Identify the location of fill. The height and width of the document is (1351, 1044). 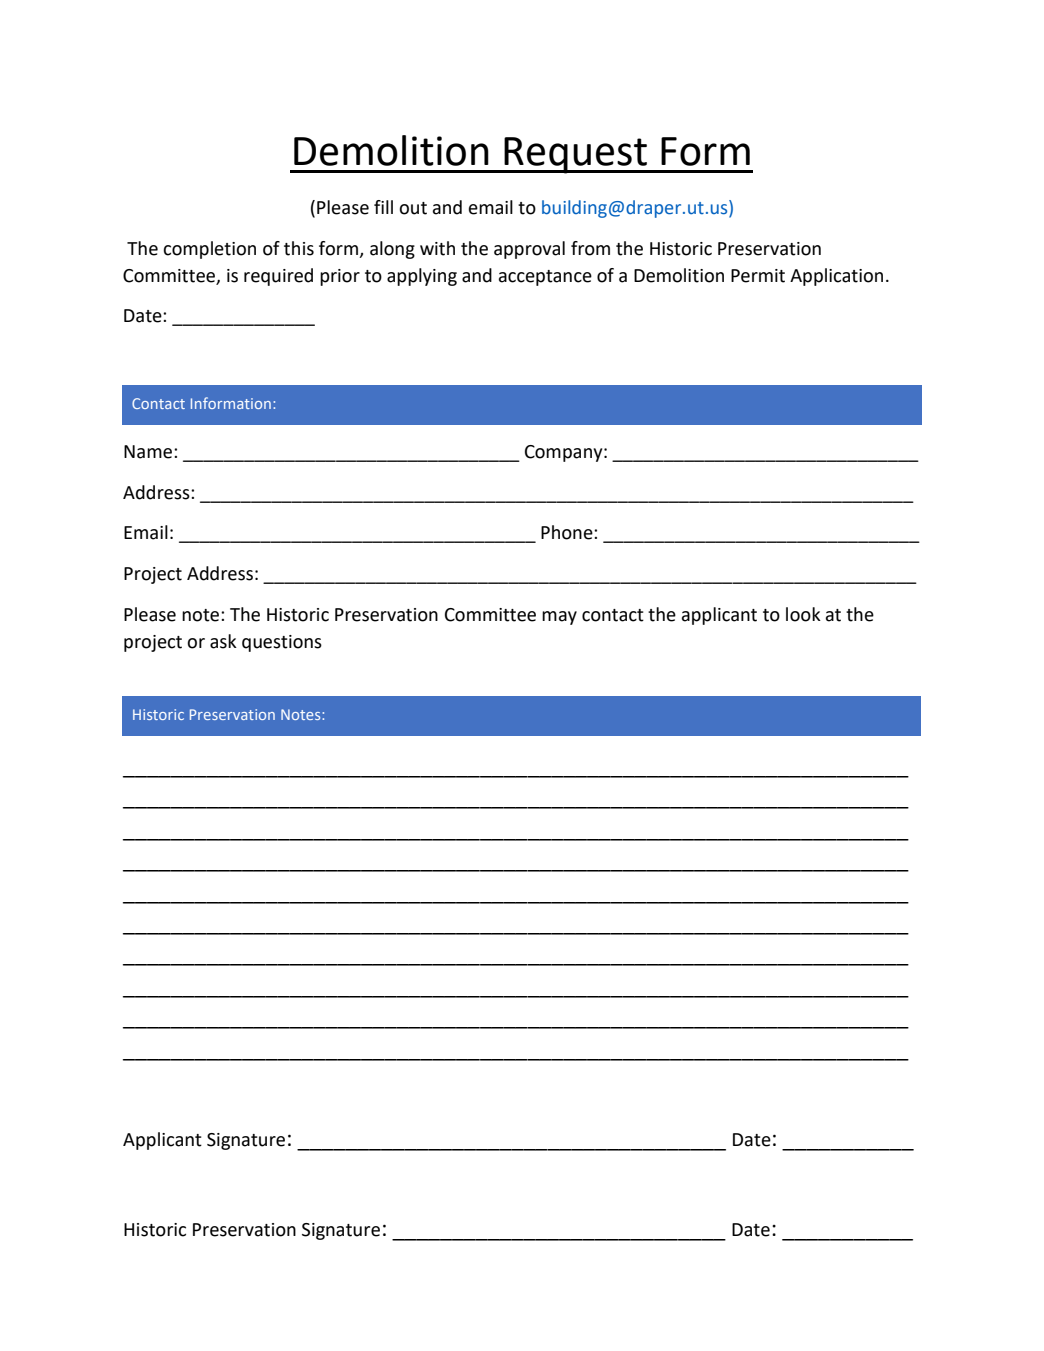
(383, 207).
